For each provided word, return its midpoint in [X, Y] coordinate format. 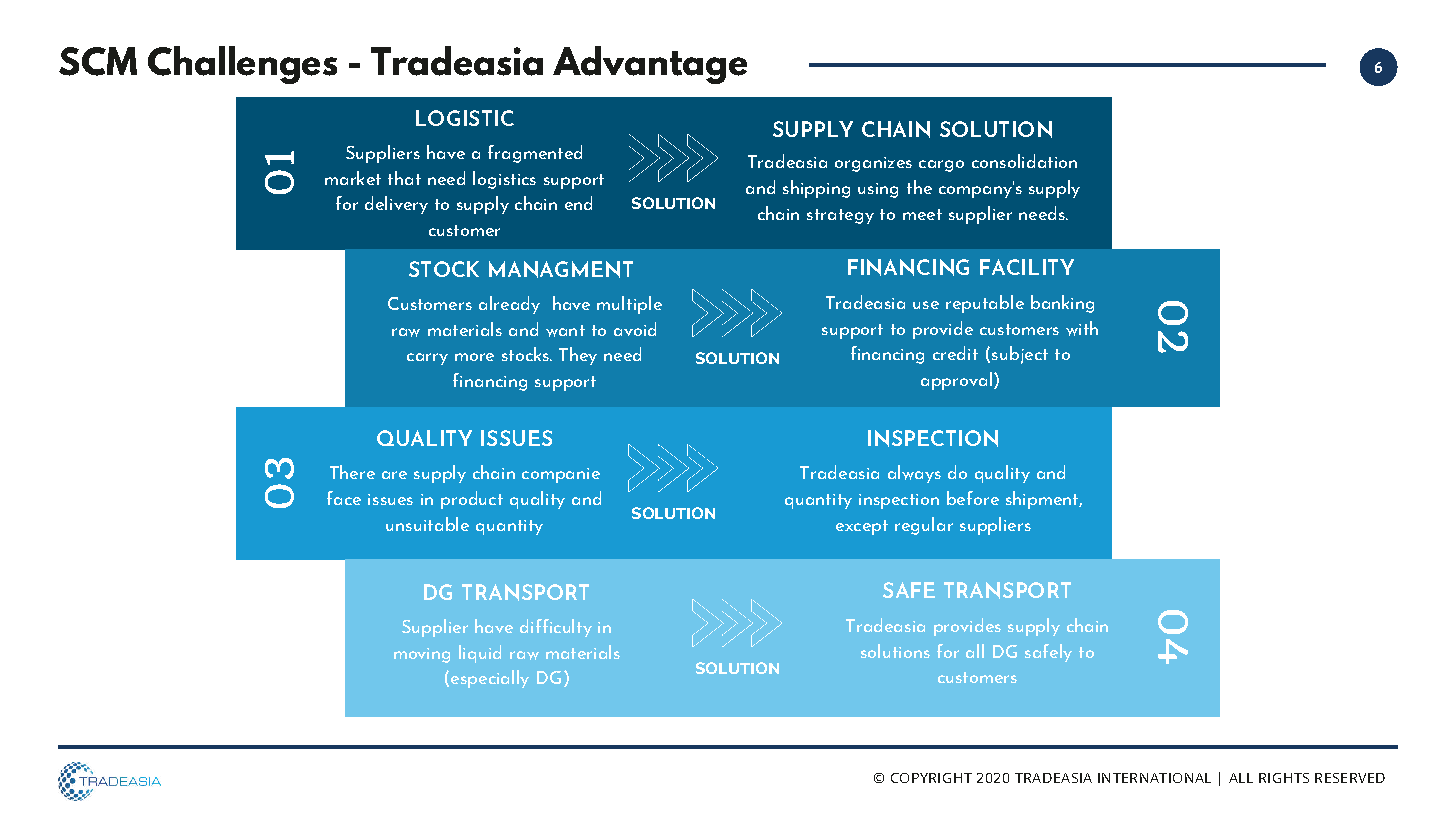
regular [924, 526]
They [578, 356]
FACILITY [1027, 267]
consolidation [1024, 161]
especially [490, 679]
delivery [396, 205]
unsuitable [427, 524]
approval [956, 381]
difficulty [556, 628]
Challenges [242, 65]
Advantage [650, 65]
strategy [840, 216]
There [352, 472]
